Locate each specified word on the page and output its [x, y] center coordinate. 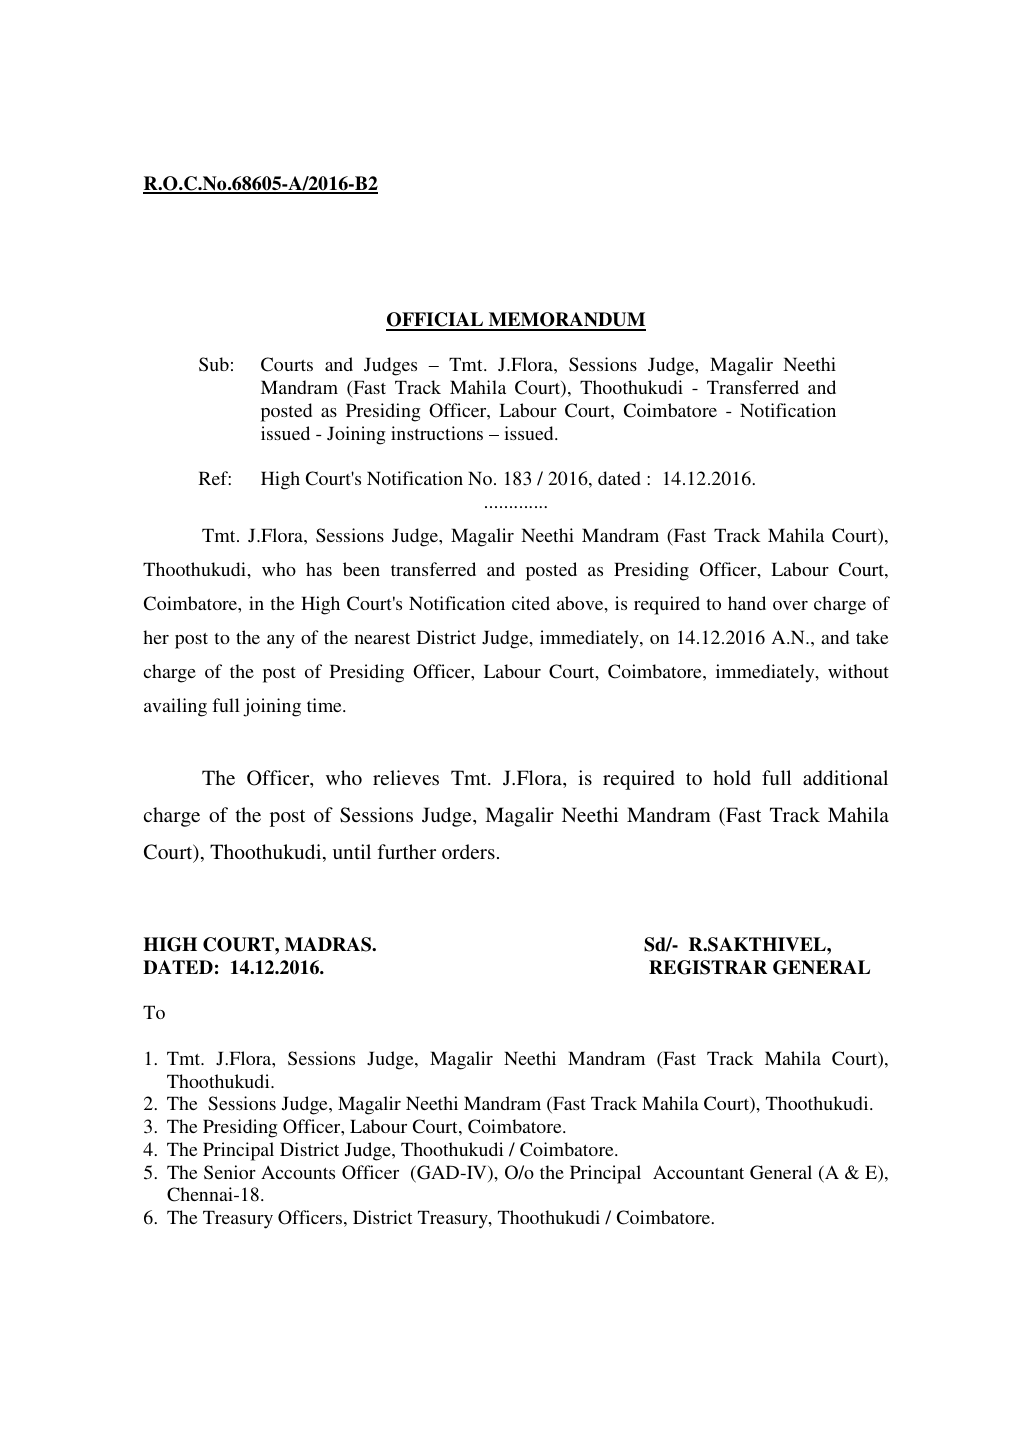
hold [732, 777]
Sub [214, 364]
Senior [230, 1172]
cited [531, 603]
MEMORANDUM [566, 321]
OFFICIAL [435, 321]
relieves [406, 777]
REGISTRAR [708, 967]
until [352, 851]
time [325, 705]
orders [468, 851]
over [790, 605]
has [319, 569]
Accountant [698, 1172]
